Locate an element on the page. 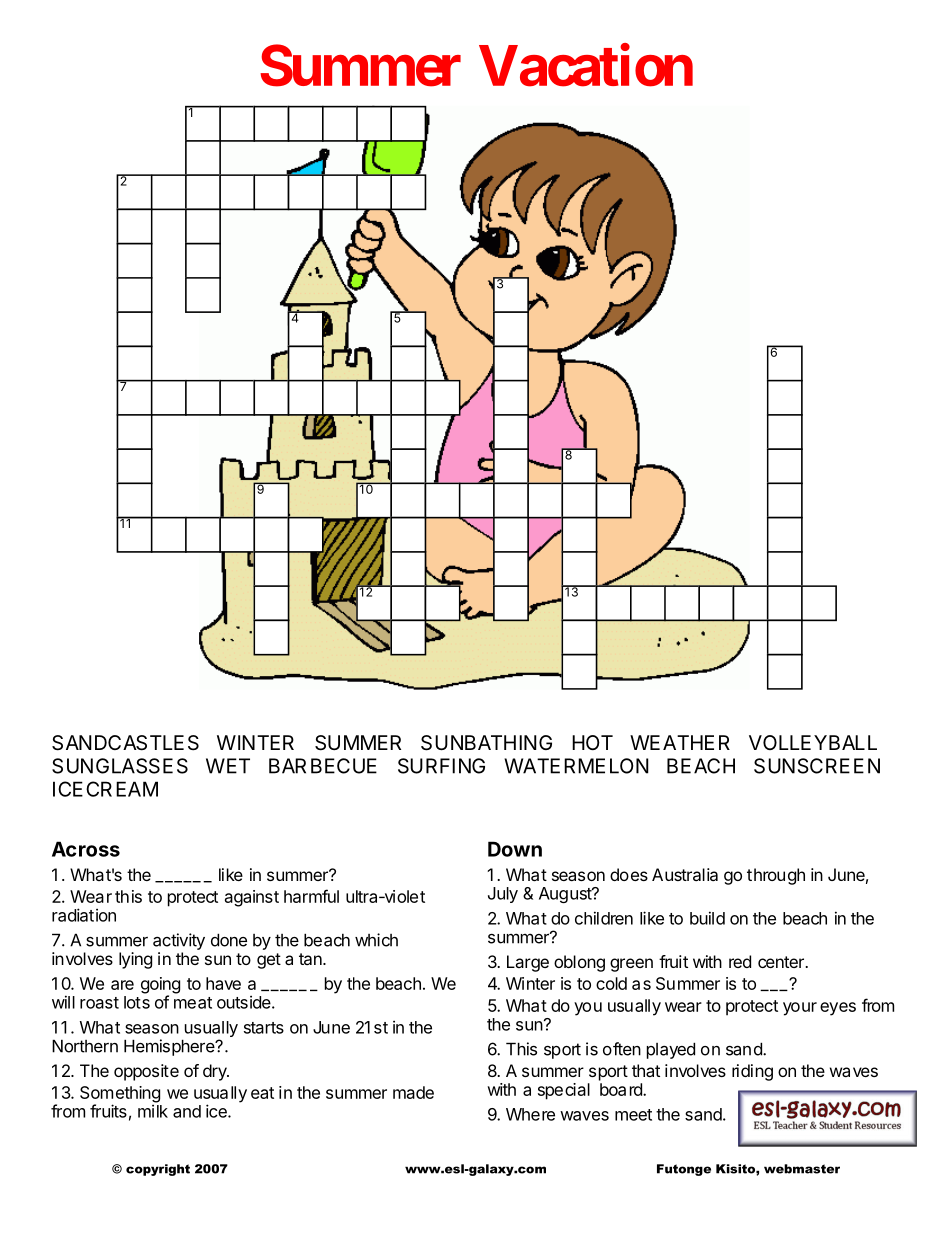 This image has height=1233, width=952. HOT is located at coordinates (592, 742).
